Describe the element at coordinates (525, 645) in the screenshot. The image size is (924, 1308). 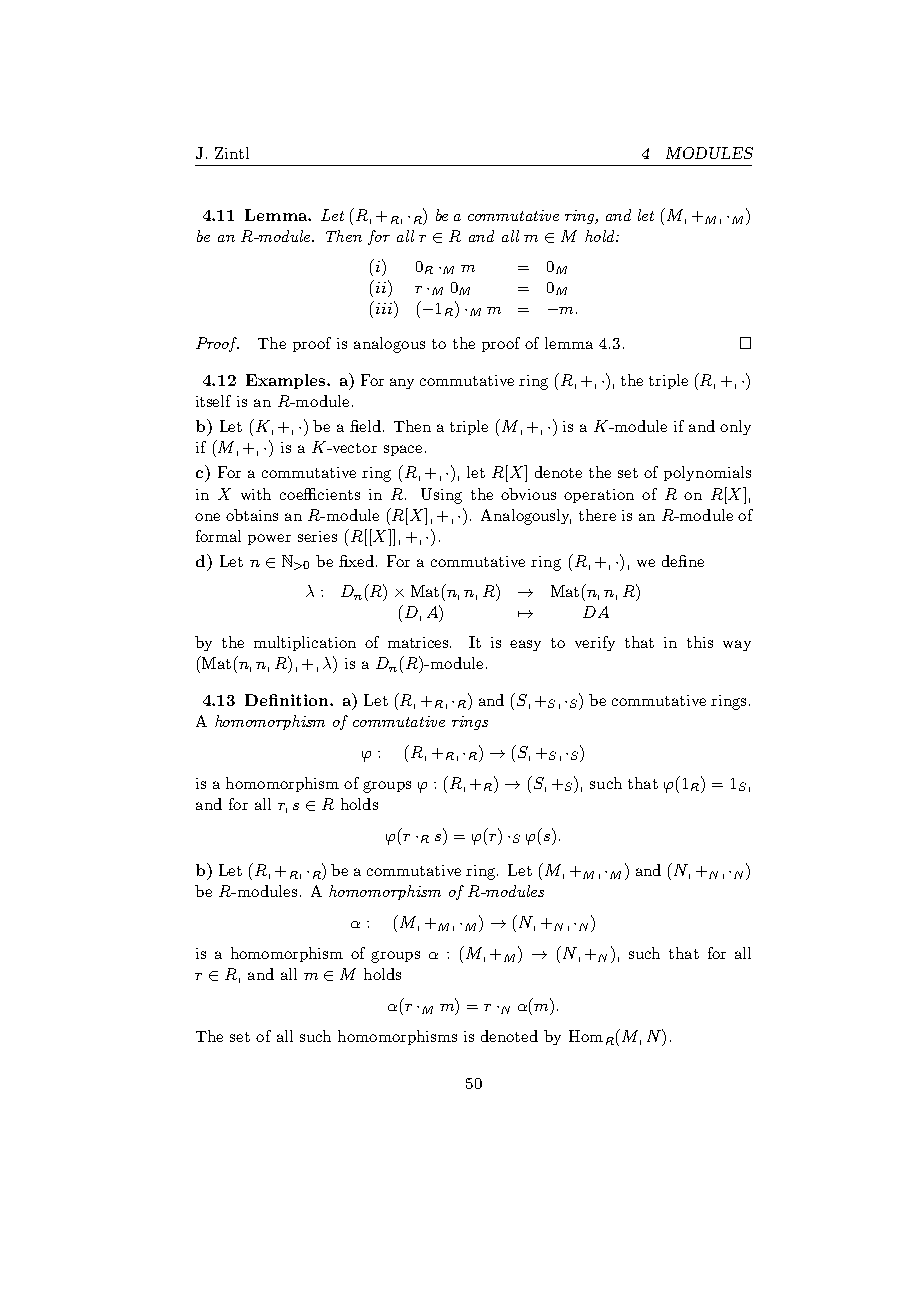
I see `easy` at that location.
